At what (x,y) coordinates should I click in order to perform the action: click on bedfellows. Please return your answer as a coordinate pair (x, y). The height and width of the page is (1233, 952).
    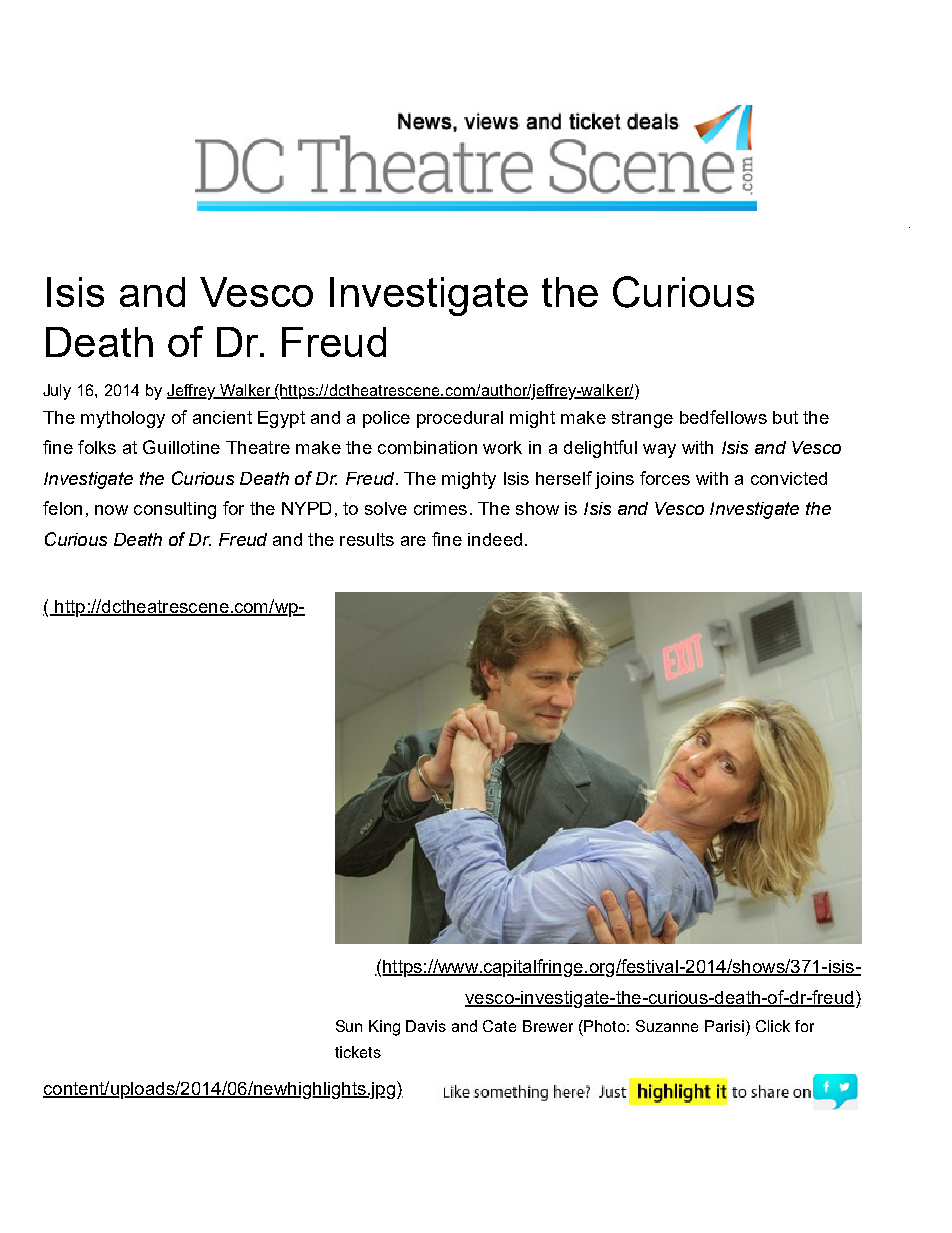
    Looking at the image, I should click on (723, 417).
